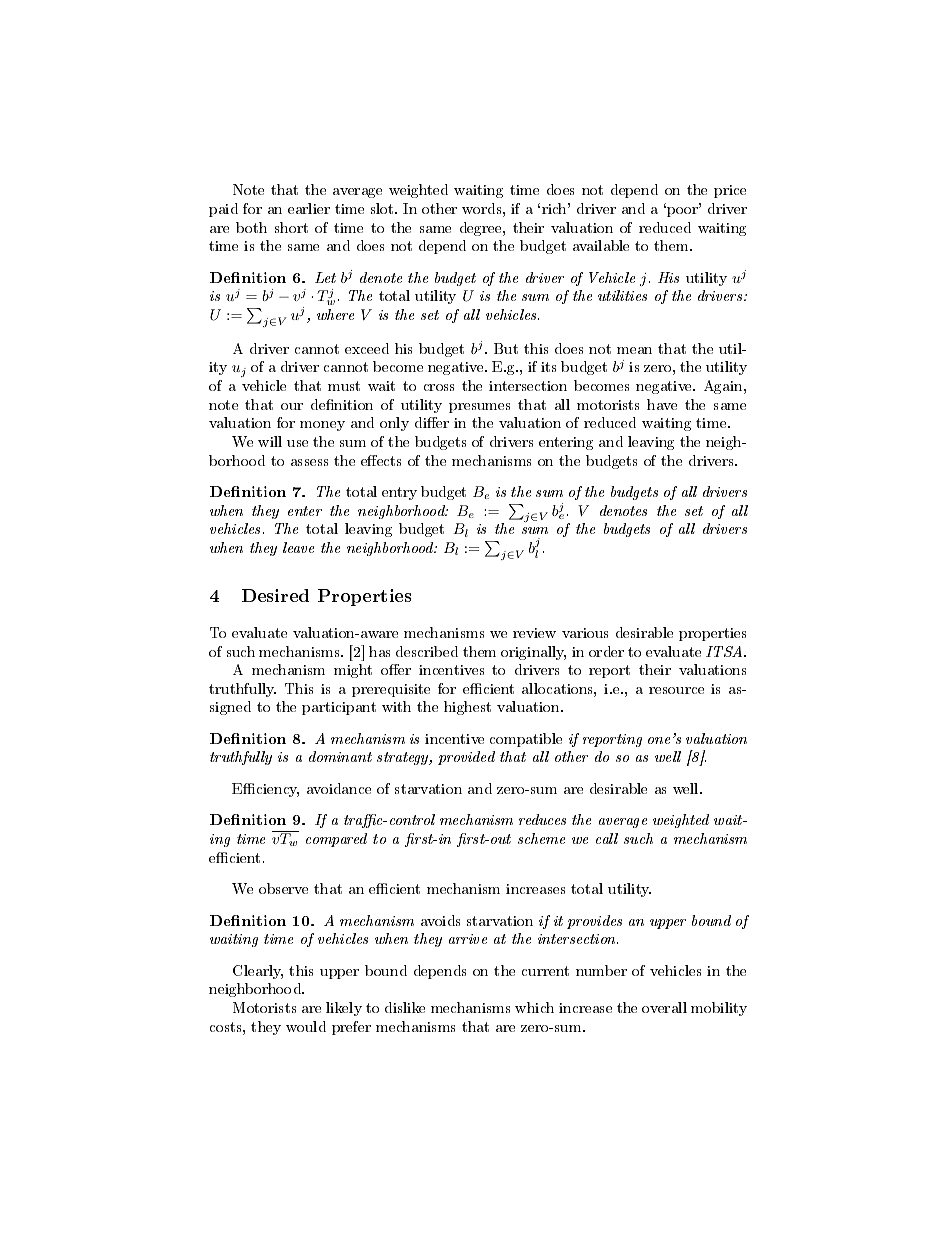 This image has width=952, height=1233. Describe the element at coordinates (684, 211) in the image. I see `poor` at that location.
